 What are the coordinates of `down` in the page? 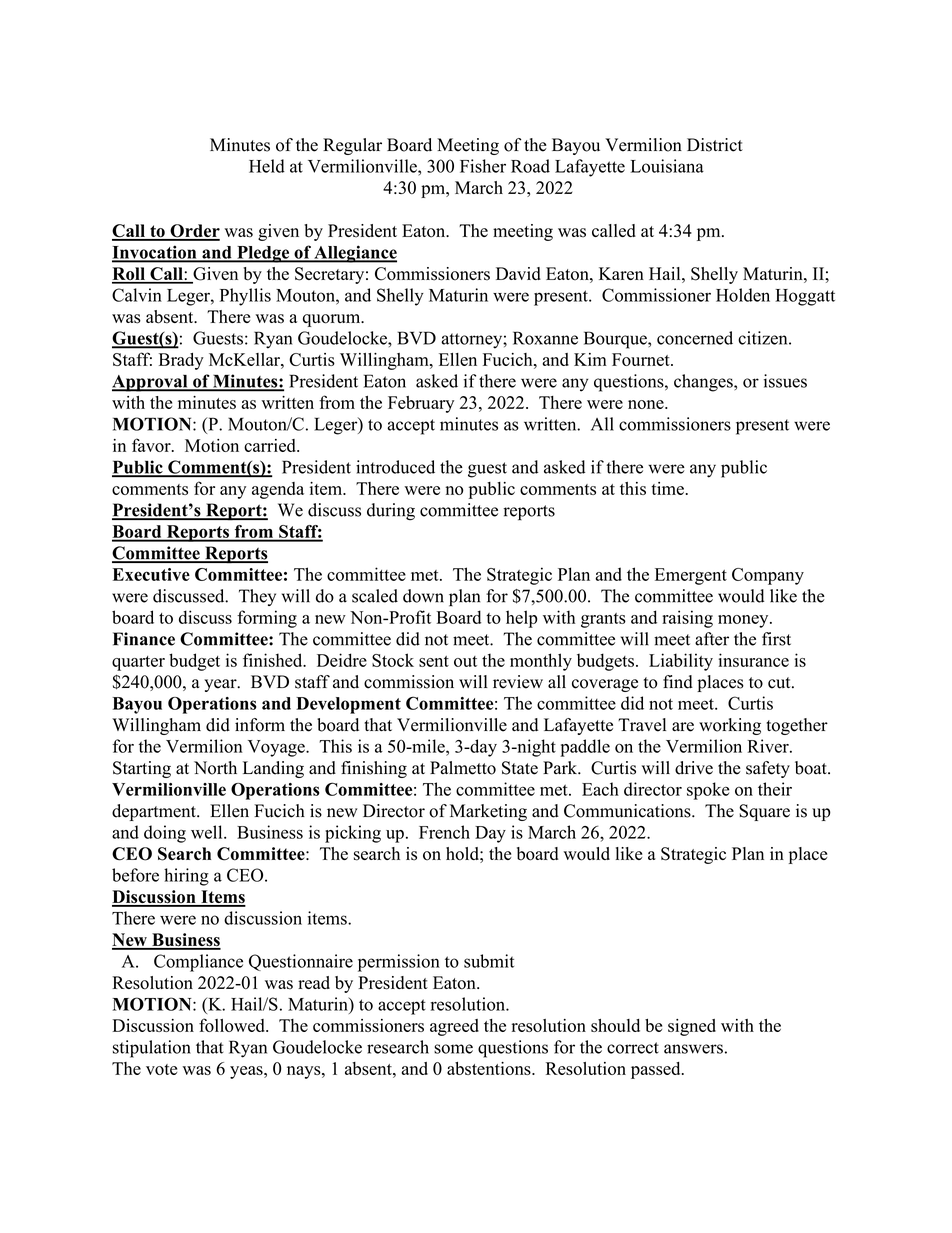 It's located at (423, 596).
